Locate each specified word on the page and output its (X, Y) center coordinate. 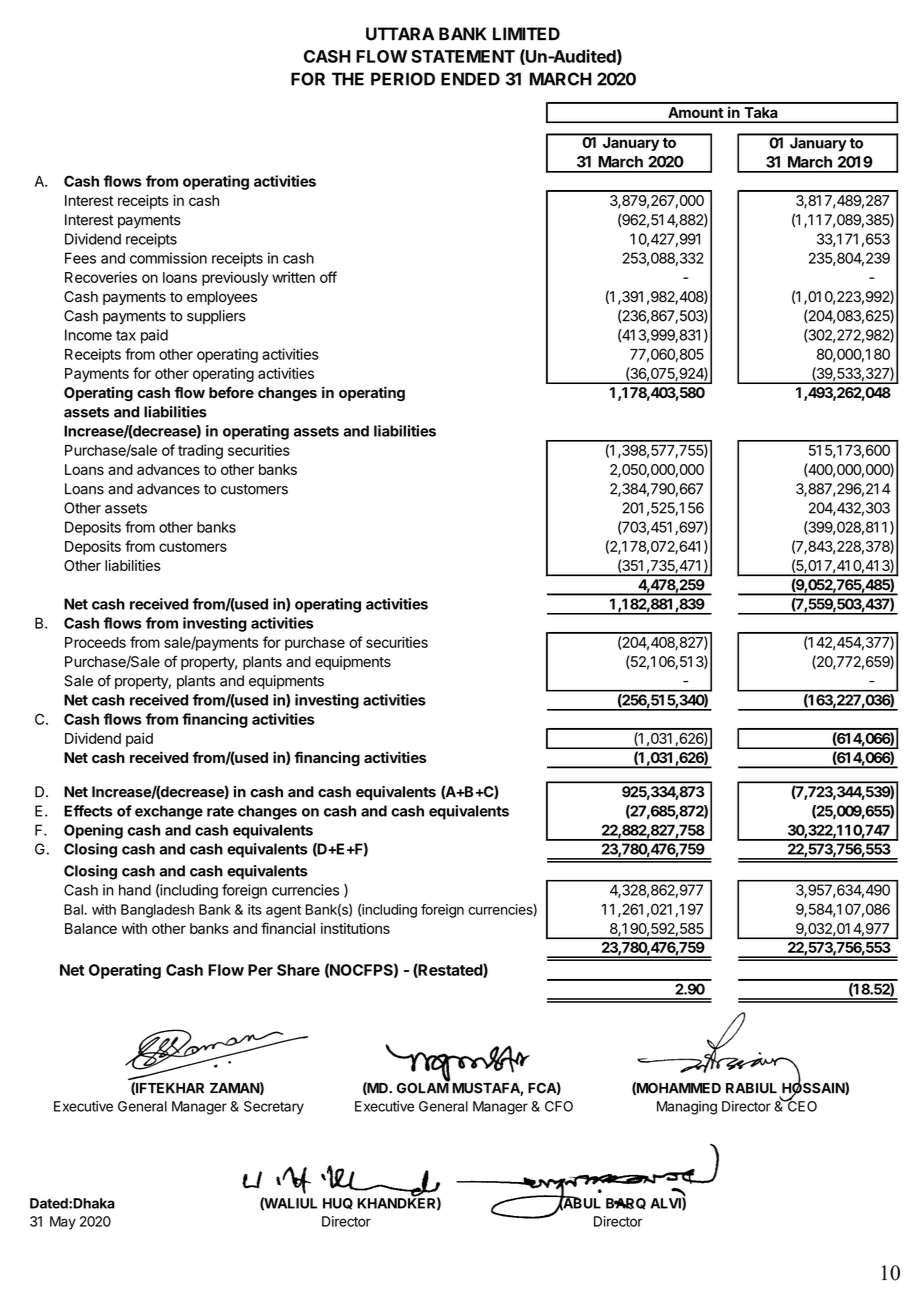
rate (220, 811)
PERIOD (403, 79)
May (63, 1223)
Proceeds (95, 642)
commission (168, 258)
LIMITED (526, 33)
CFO (559, 1106)
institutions (355, 928)
